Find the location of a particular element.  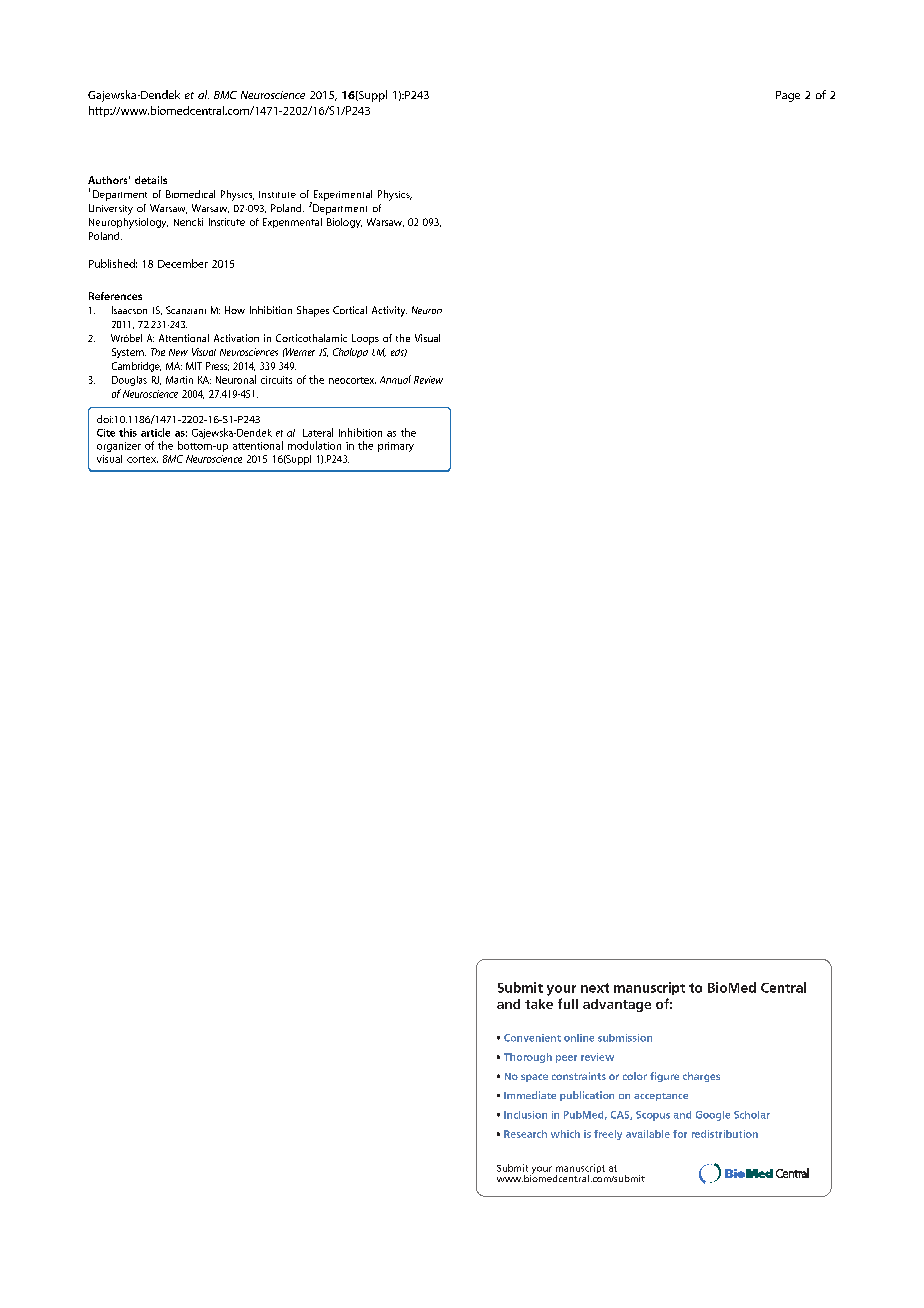

organizer is located at coordinates (119, 447).
